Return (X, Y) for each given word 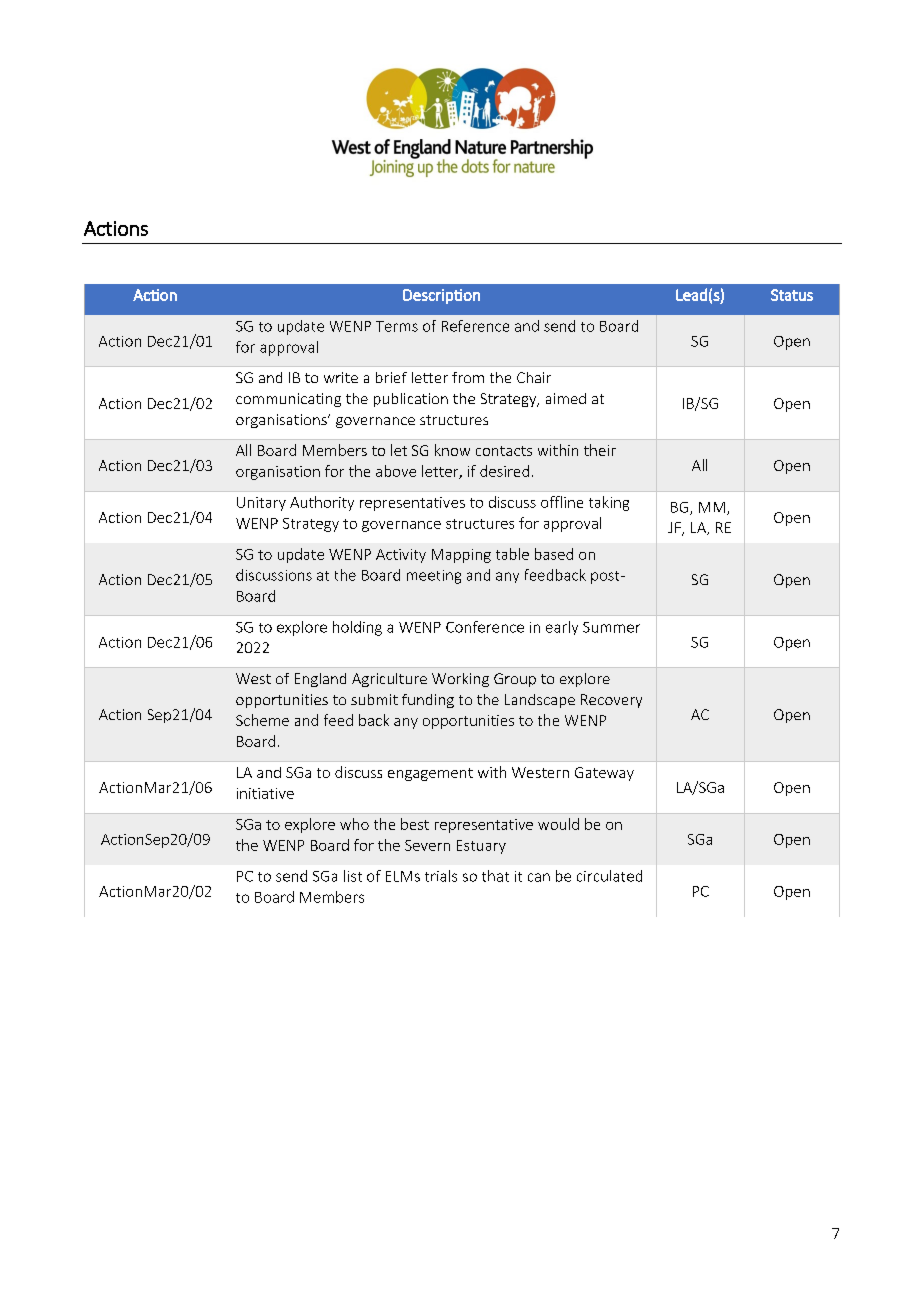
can (539, 877)
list (353, 876)
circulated (609, 876)
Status (792, 295)
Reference (475, 326)
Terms (397, 326)
